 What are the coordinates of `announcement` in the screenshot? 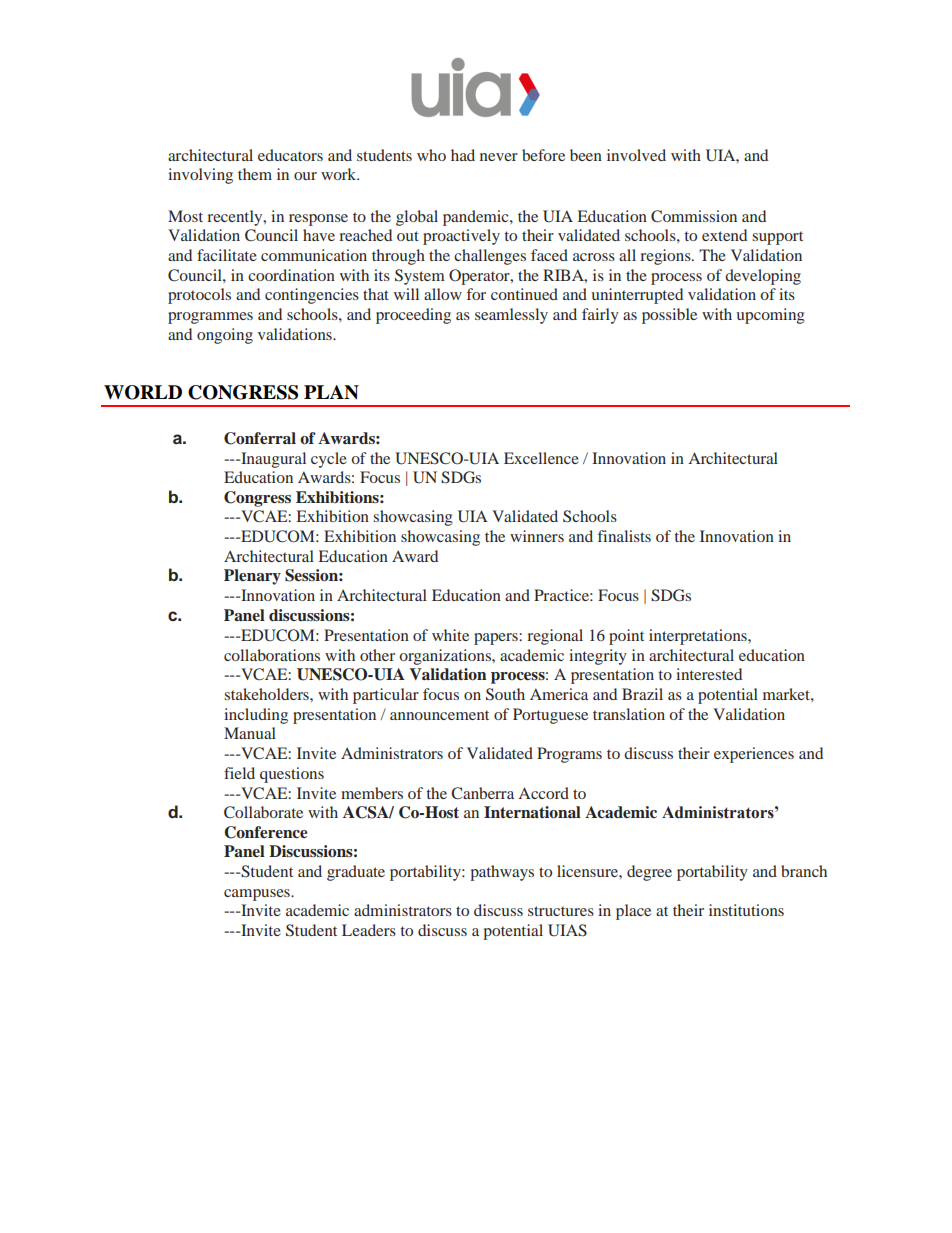 It's located at (439, 715).
